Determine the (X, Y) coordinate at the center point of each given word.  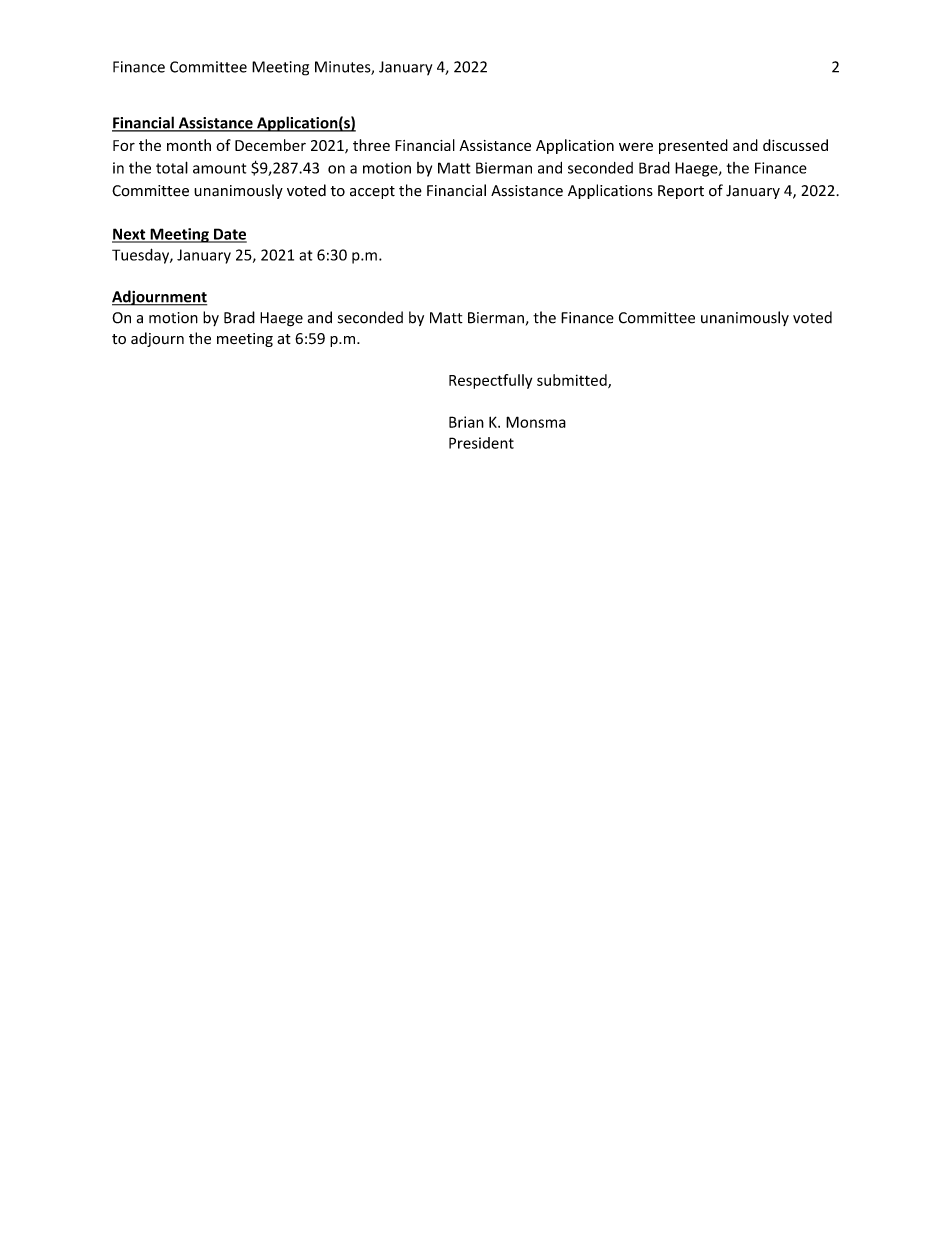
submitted (573, 381)
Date (229, 235)
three (371, 145)
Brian (466, 422)
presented (693, 146)
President (481, 443)
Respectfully (490, 381)
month (189, 145)
